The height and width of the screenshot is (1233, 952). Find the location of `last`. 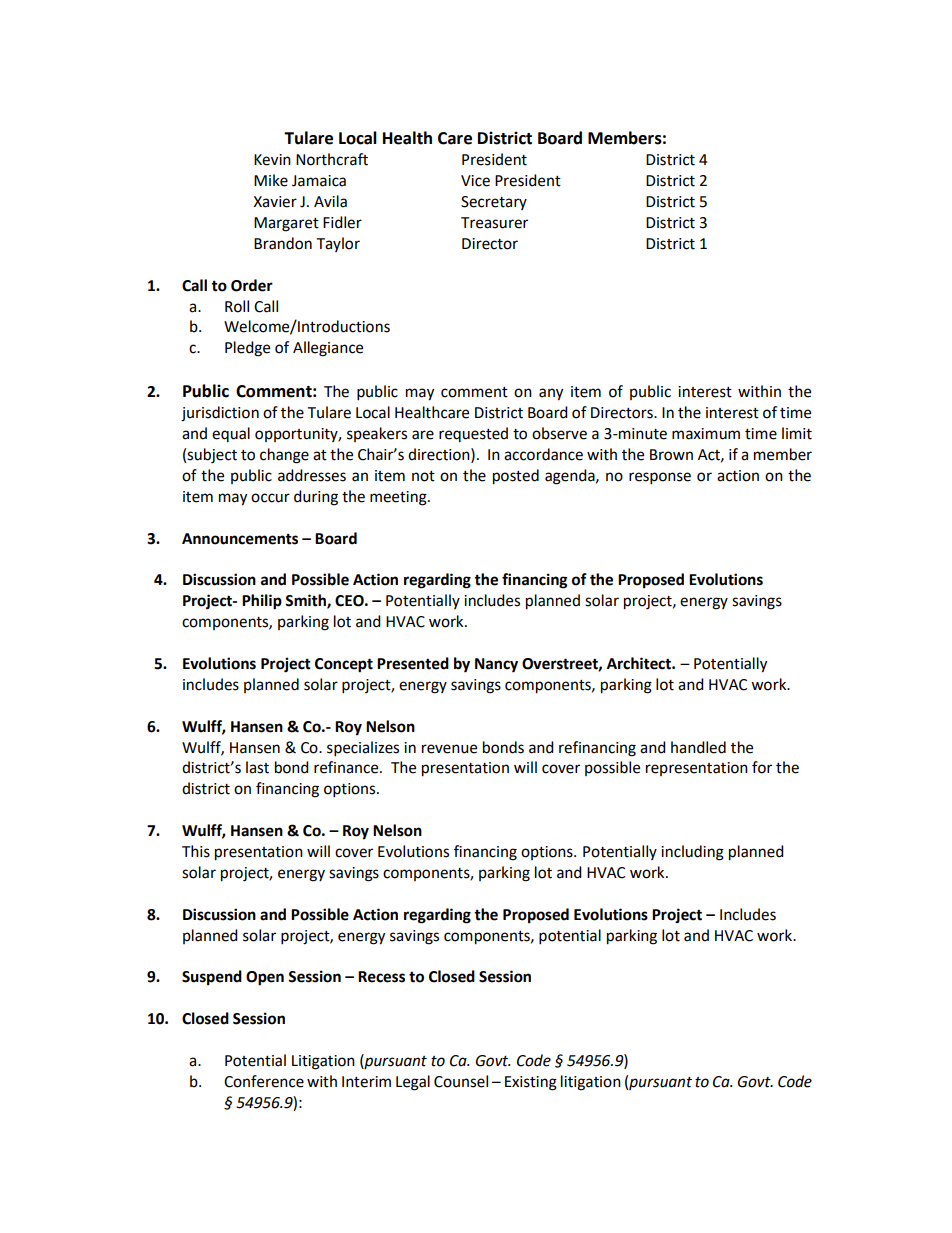

last is located at coordinates (257, 767).
